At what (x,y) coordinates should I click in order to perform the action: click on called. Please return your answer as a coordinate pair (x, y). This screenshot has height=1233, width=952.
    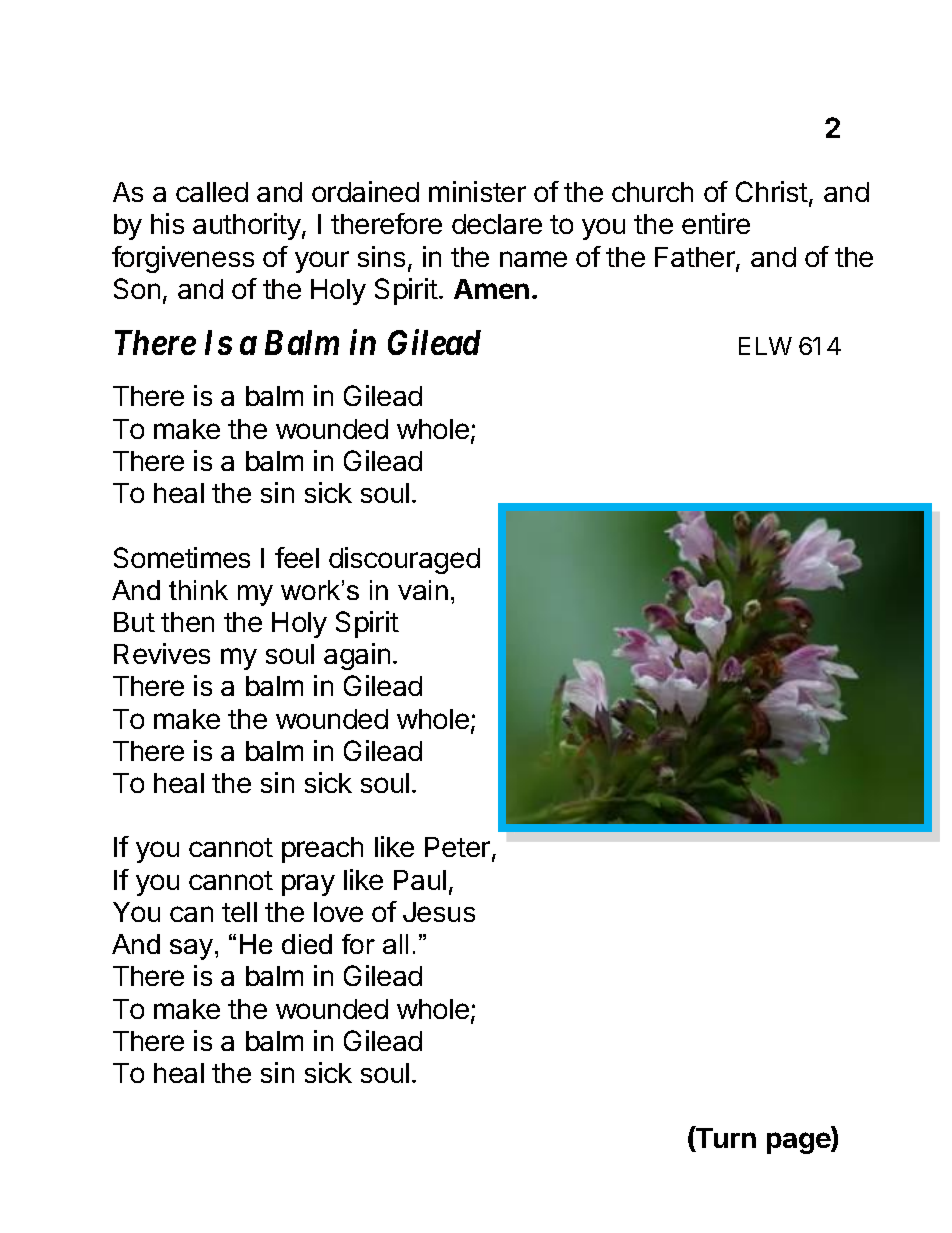
    Looking at the image, I should click on (212, 192).
